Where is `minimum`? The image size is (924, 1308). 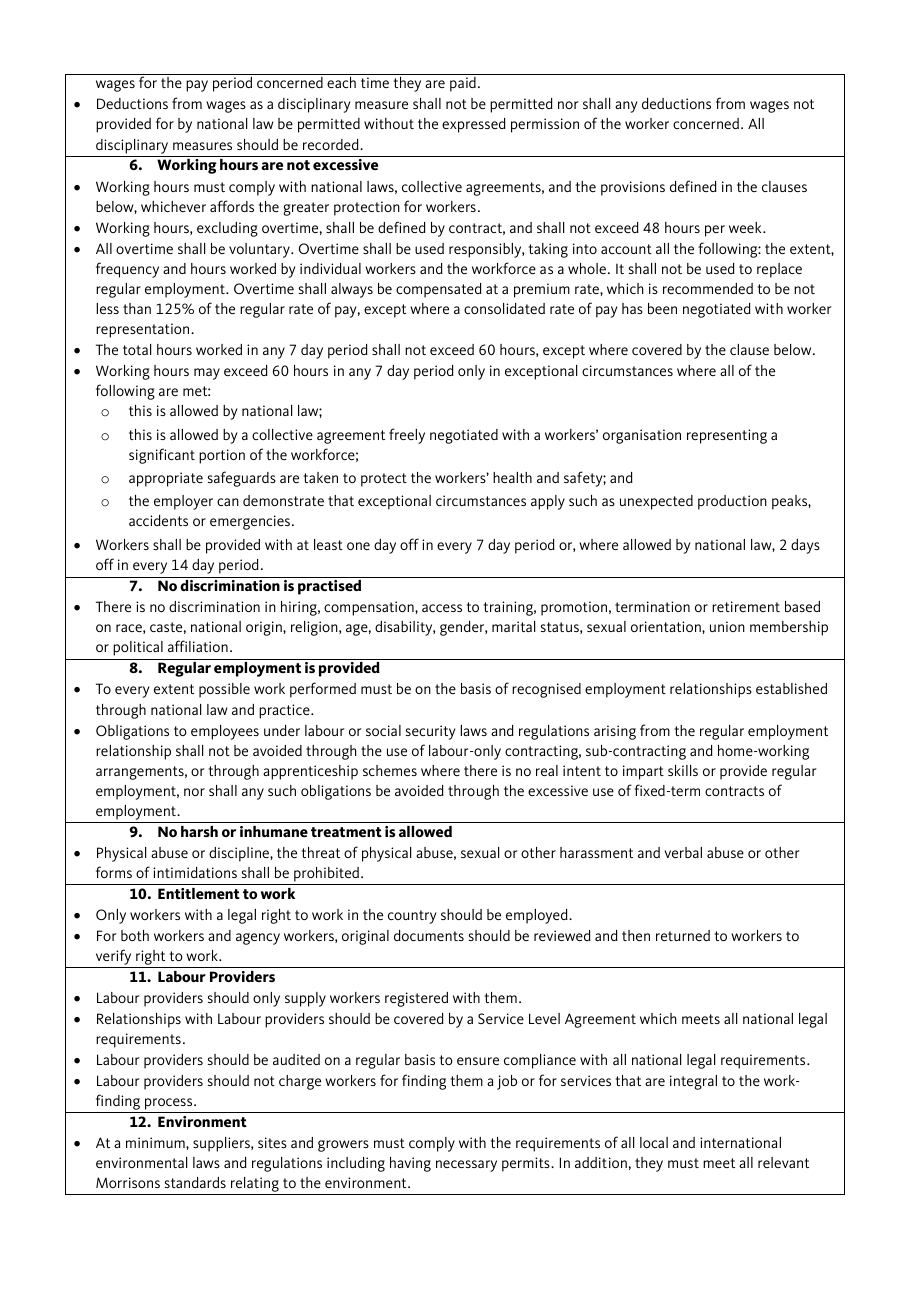 minimum is located at coordinates (156, 1142).
